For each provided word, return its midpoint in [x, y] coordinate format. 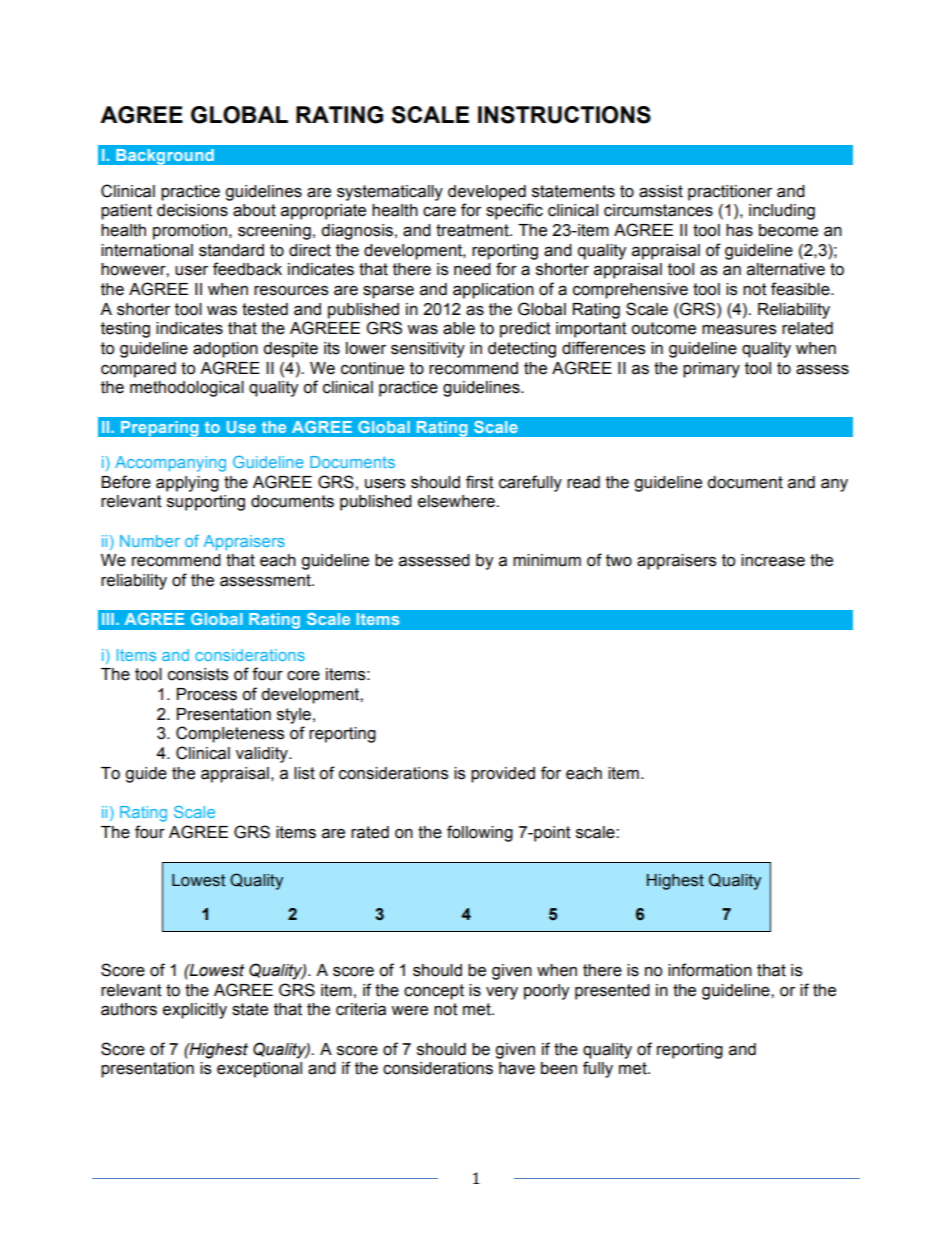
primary [711, 370]
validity [263, 755]
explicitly [195, 1011]
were [409, 1011]
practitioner [730, 193]
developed [487, 193]
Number [150, 541]
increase [773, 560]
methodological [187, 389]
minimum [547, 560]
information [710, 970]
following [480, 833]
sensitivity [428, 350]
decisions [192, 210]
